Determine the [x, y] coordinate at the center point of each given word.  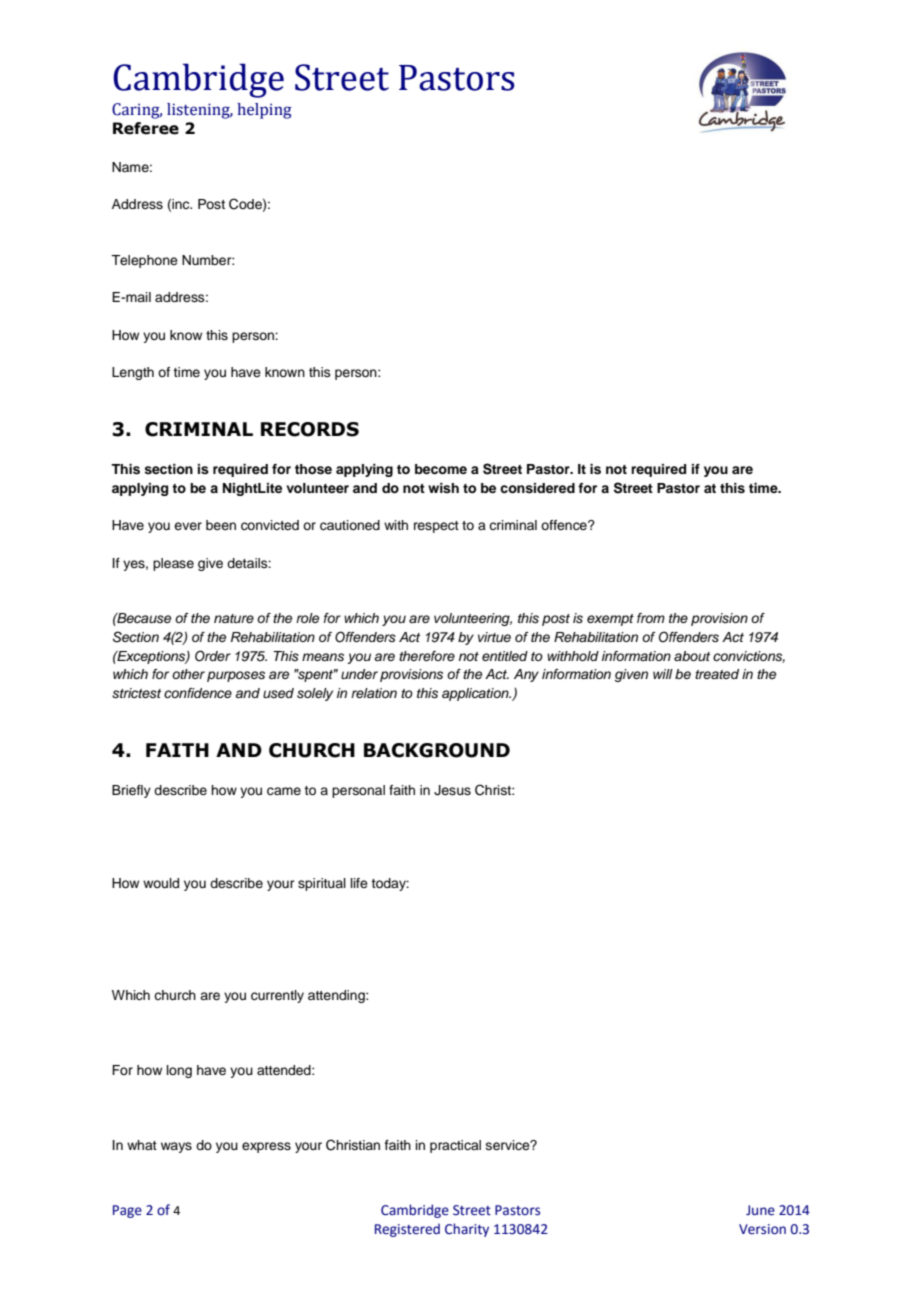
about [692, 656]
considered [537, 488]
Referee [146, 128]
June [760, 1210]
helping [264, 111]
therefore [427, 656]
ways [176, 1147]
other [188, 674]
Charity [467, 1230]
